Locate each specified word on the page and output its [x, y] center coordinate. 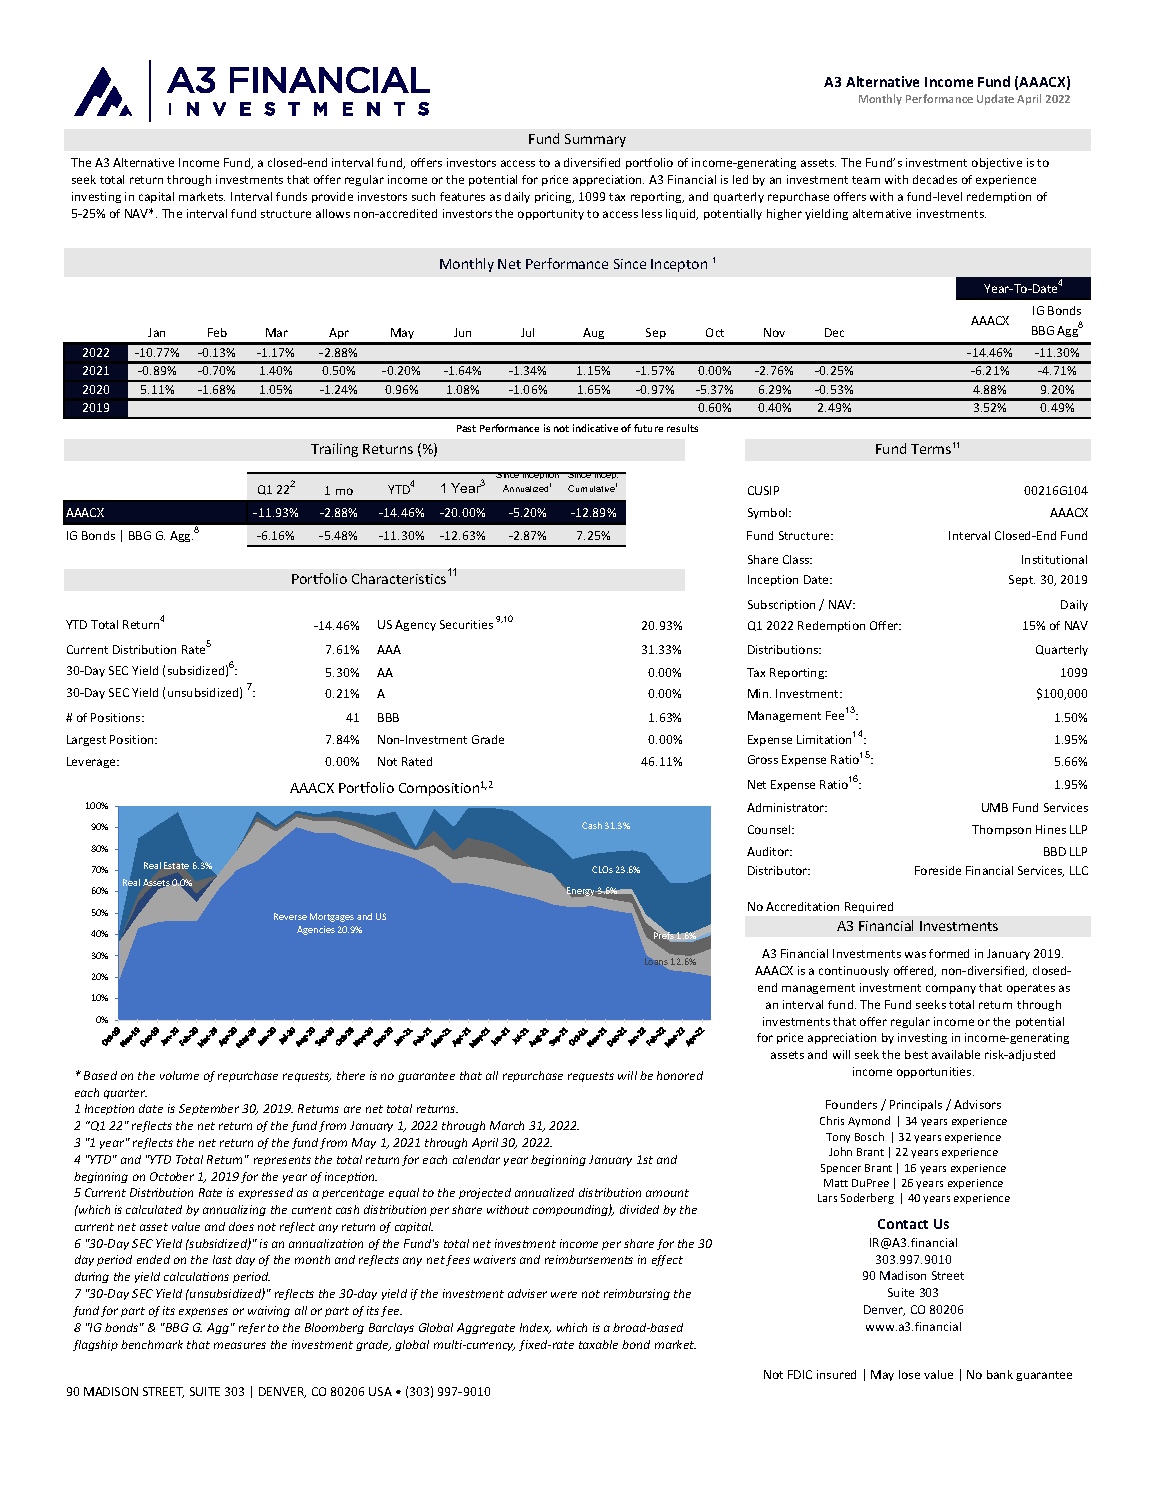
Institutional [1054, 559]
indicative [595, 428]
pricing [554, 197]
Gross [763, 759]
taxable [598, 1344]
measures [240, 1345]
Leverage [92, 762]
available [956, 1054]
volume [179, 1075]
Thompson [1001, 830]
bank [1000, 1374]
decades [935, 179]
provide [332, 197]
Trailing [334, 450]
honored [680, 1075]
